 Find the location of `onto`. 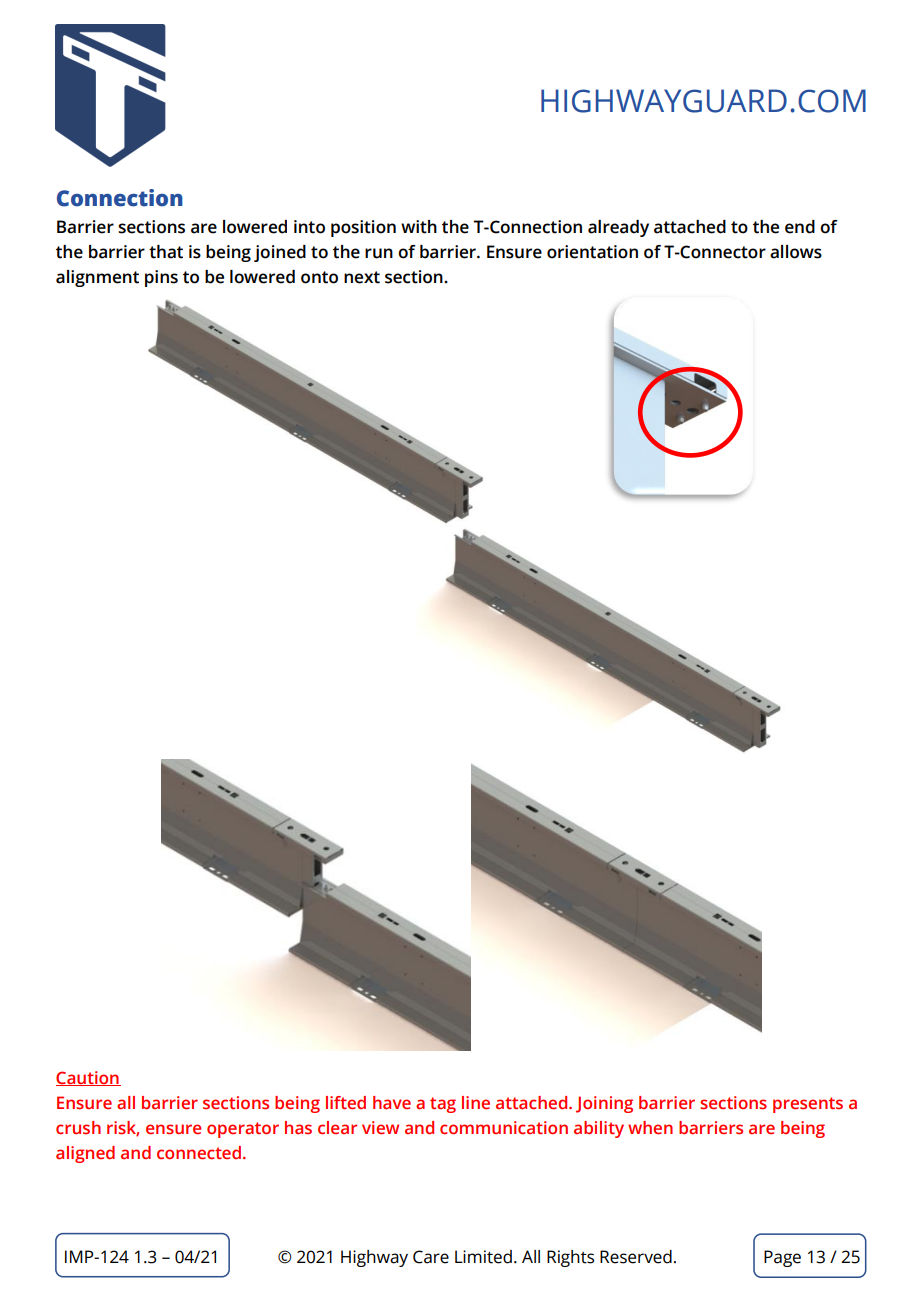

onto is located at coordinates (319, 277).
